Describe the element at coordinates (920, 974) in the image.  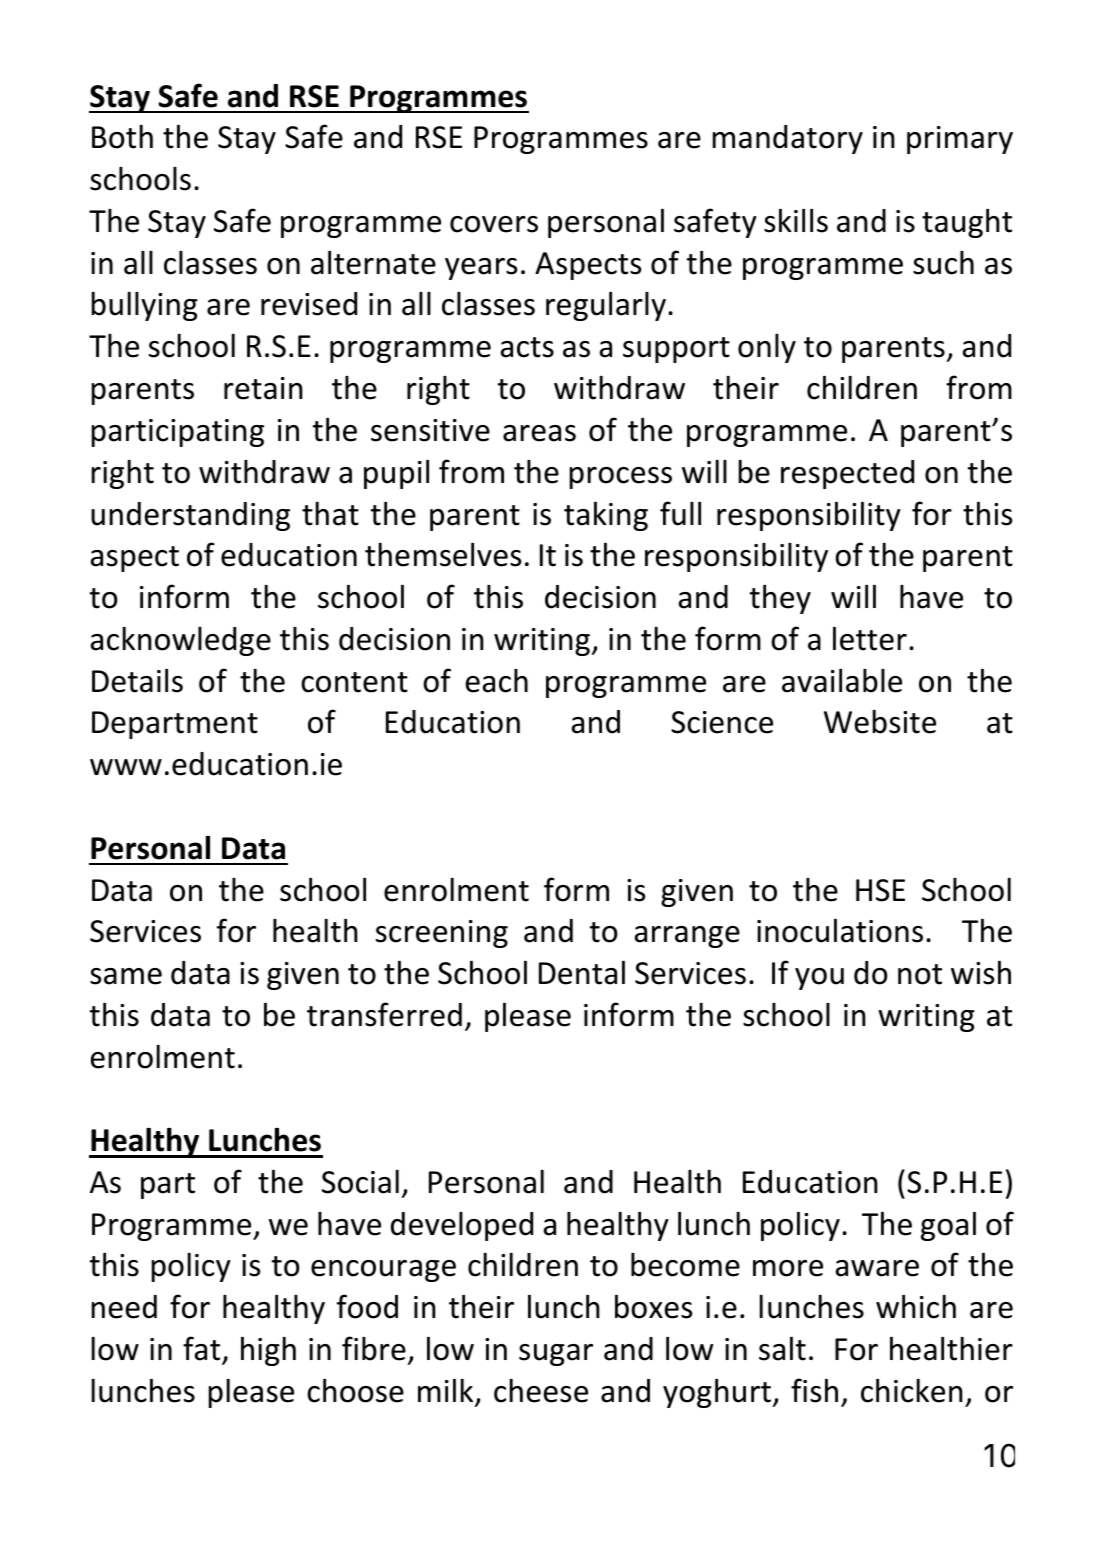
I see `not` at that location.
